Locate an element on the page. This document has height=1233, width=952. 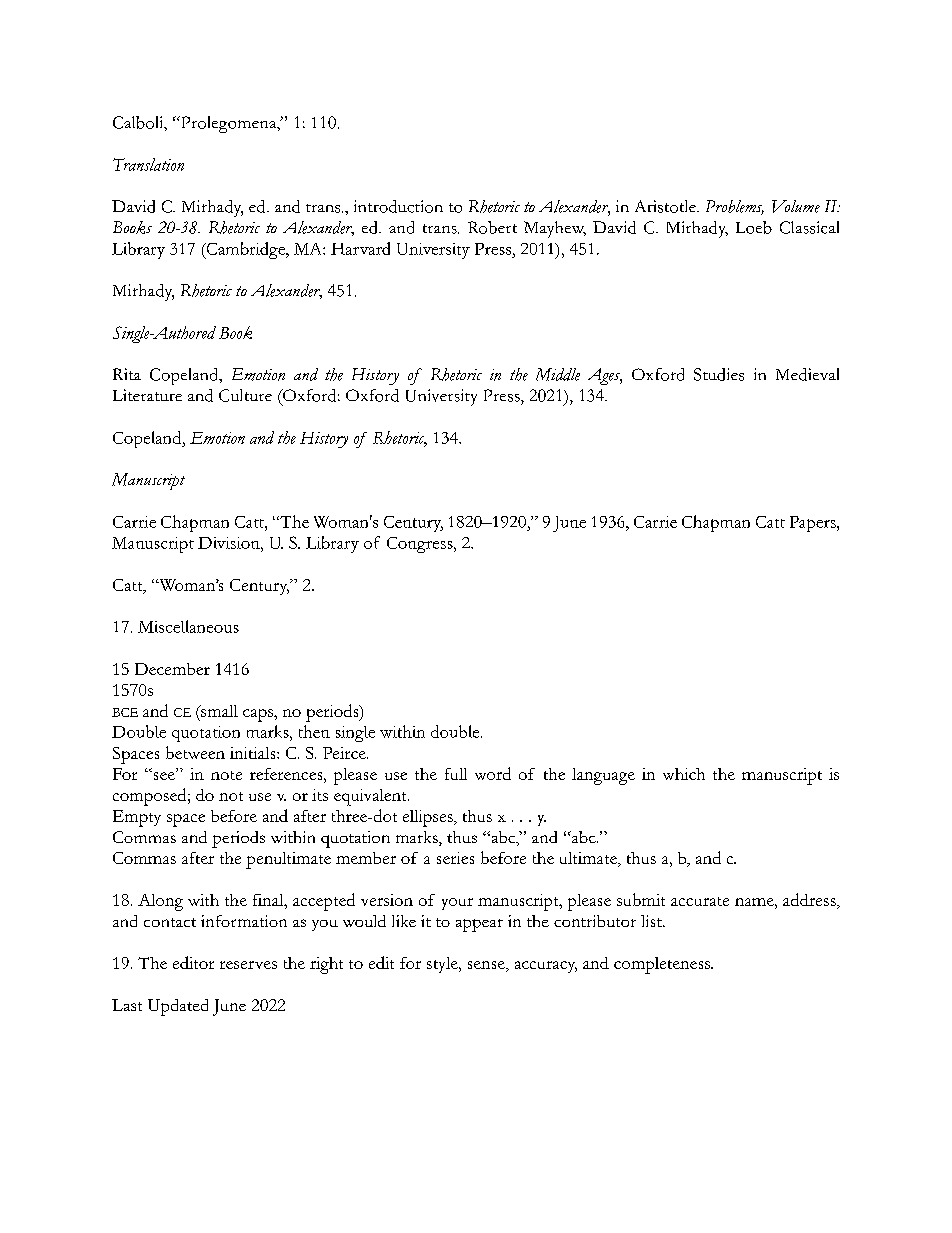
Robert is located at coordinates (492, 227).
